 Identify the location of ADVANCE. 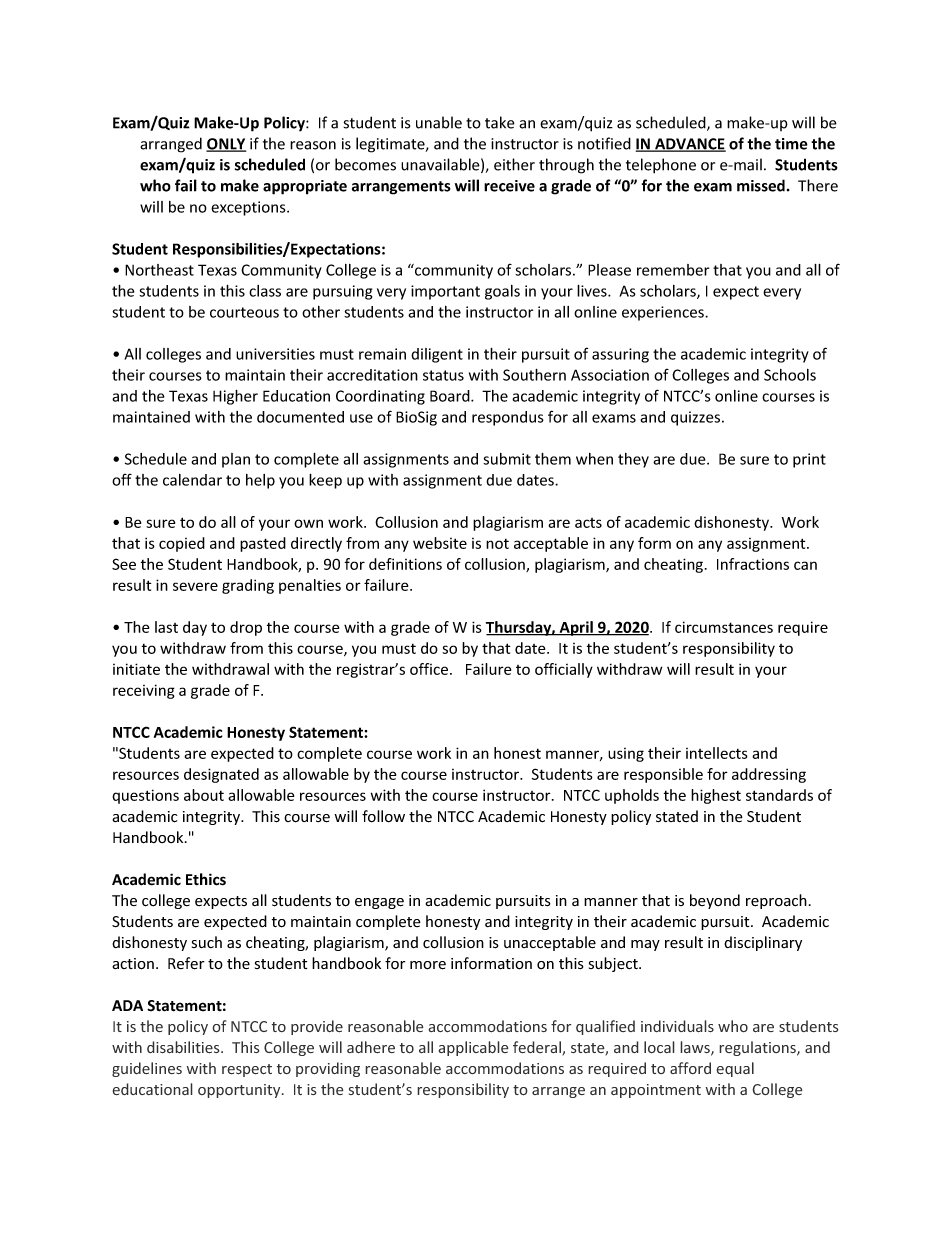
(689, 145).
